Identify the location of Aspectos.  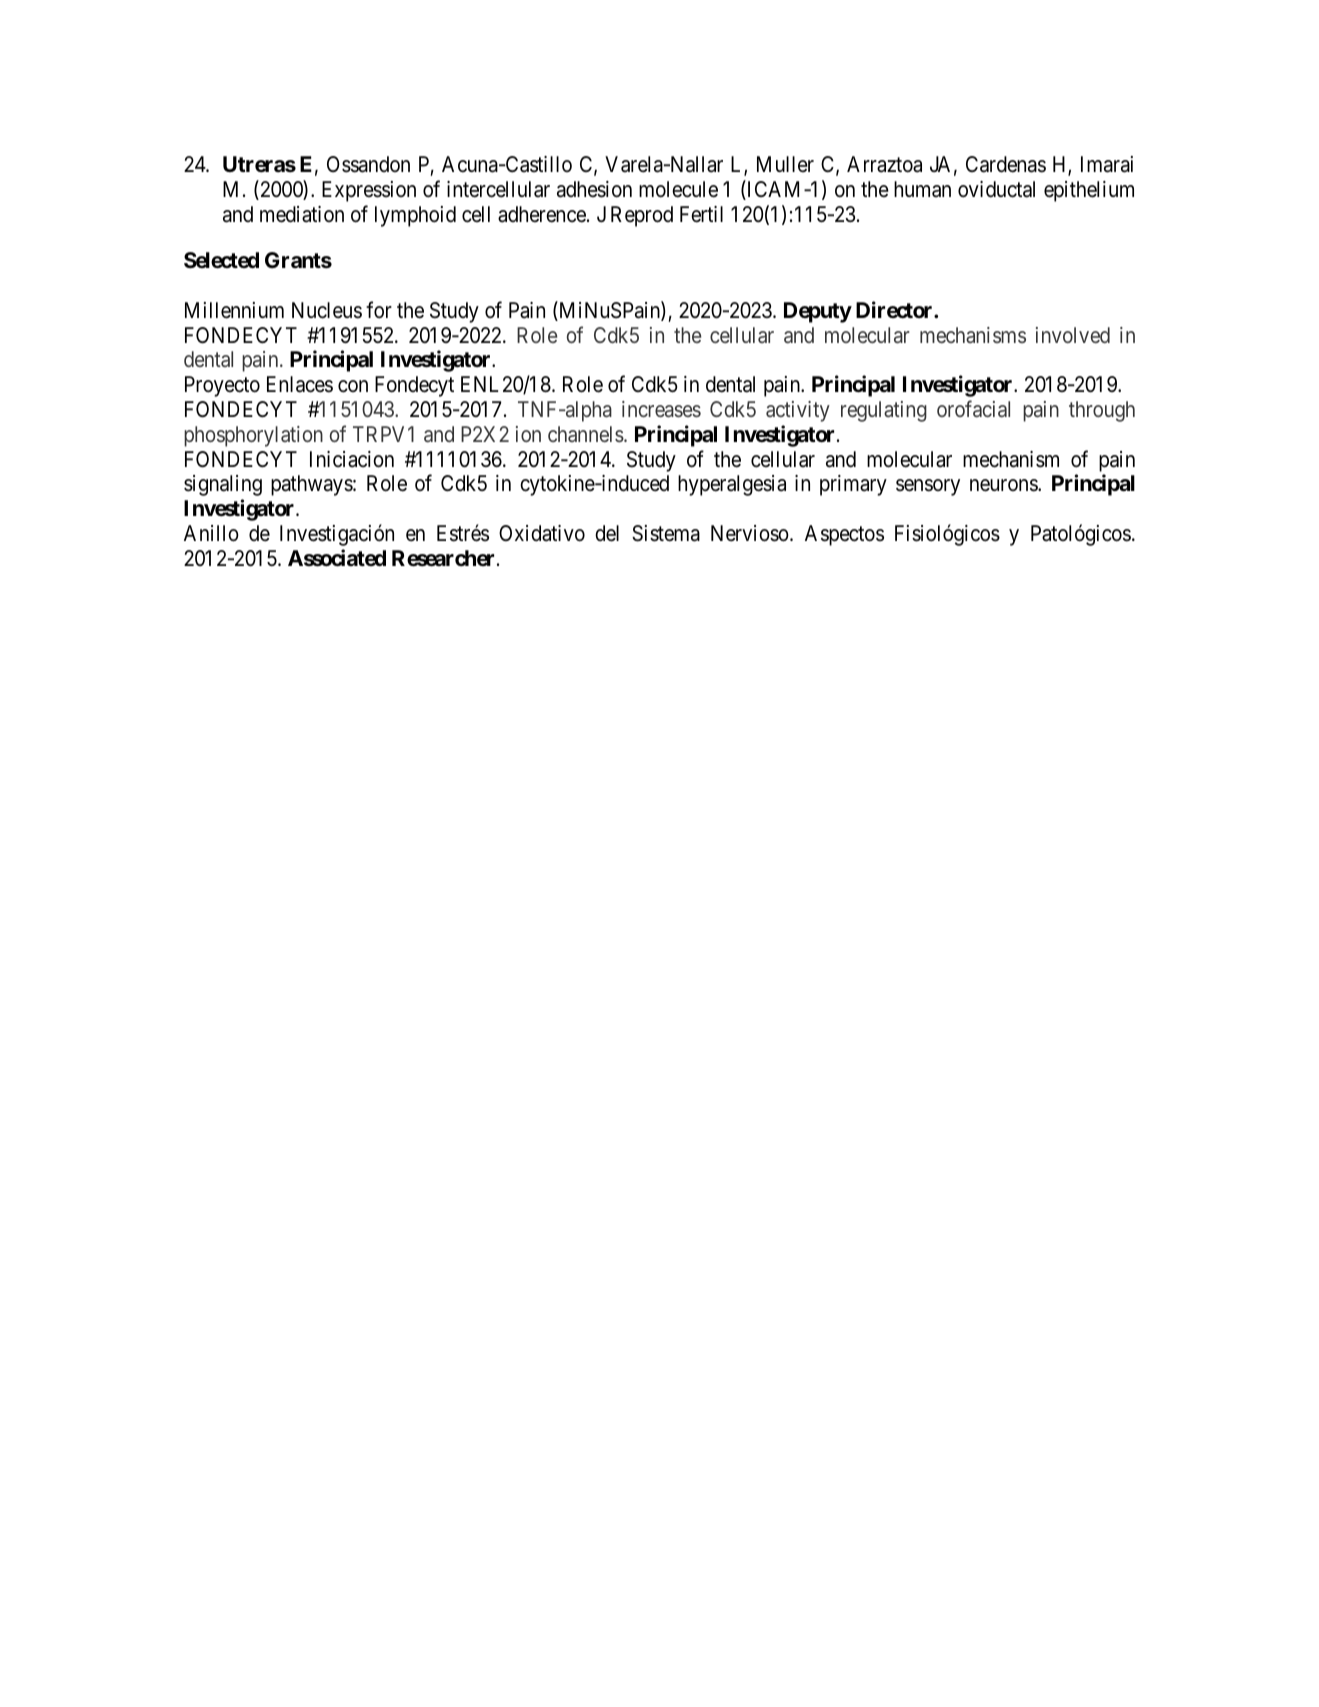
(844, 535).
